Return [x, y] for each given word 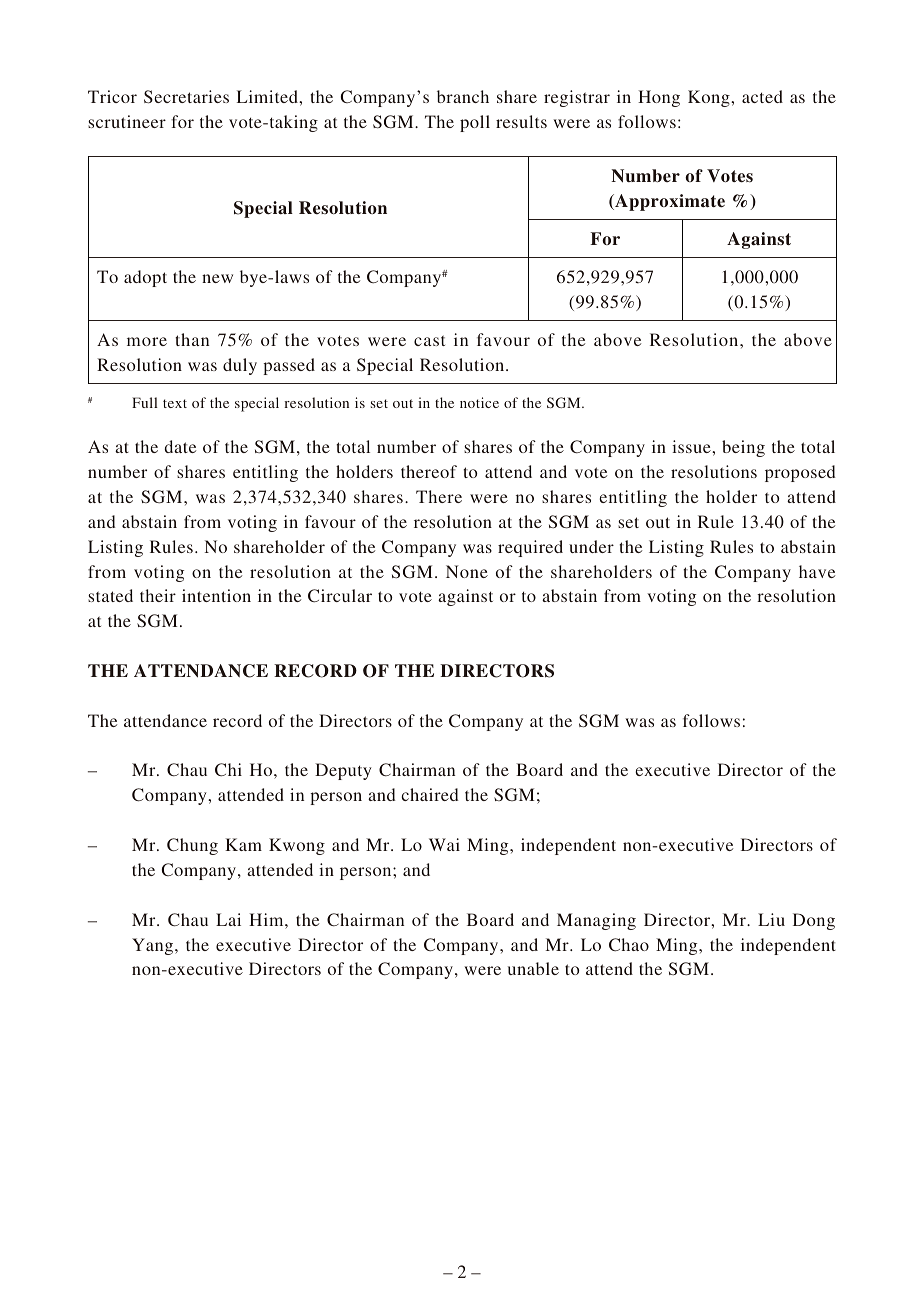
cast [429, 340]
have [817, 571]
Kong [710, 98]
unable [533, 968]
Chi [228, 770]
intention [216, 595]
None [467, 571]
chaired [430, 794]
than [192, 339]
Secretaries [186, 97]
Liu [771, 919]
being [743, 448]
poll [475, 123]
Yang [154, 946]
